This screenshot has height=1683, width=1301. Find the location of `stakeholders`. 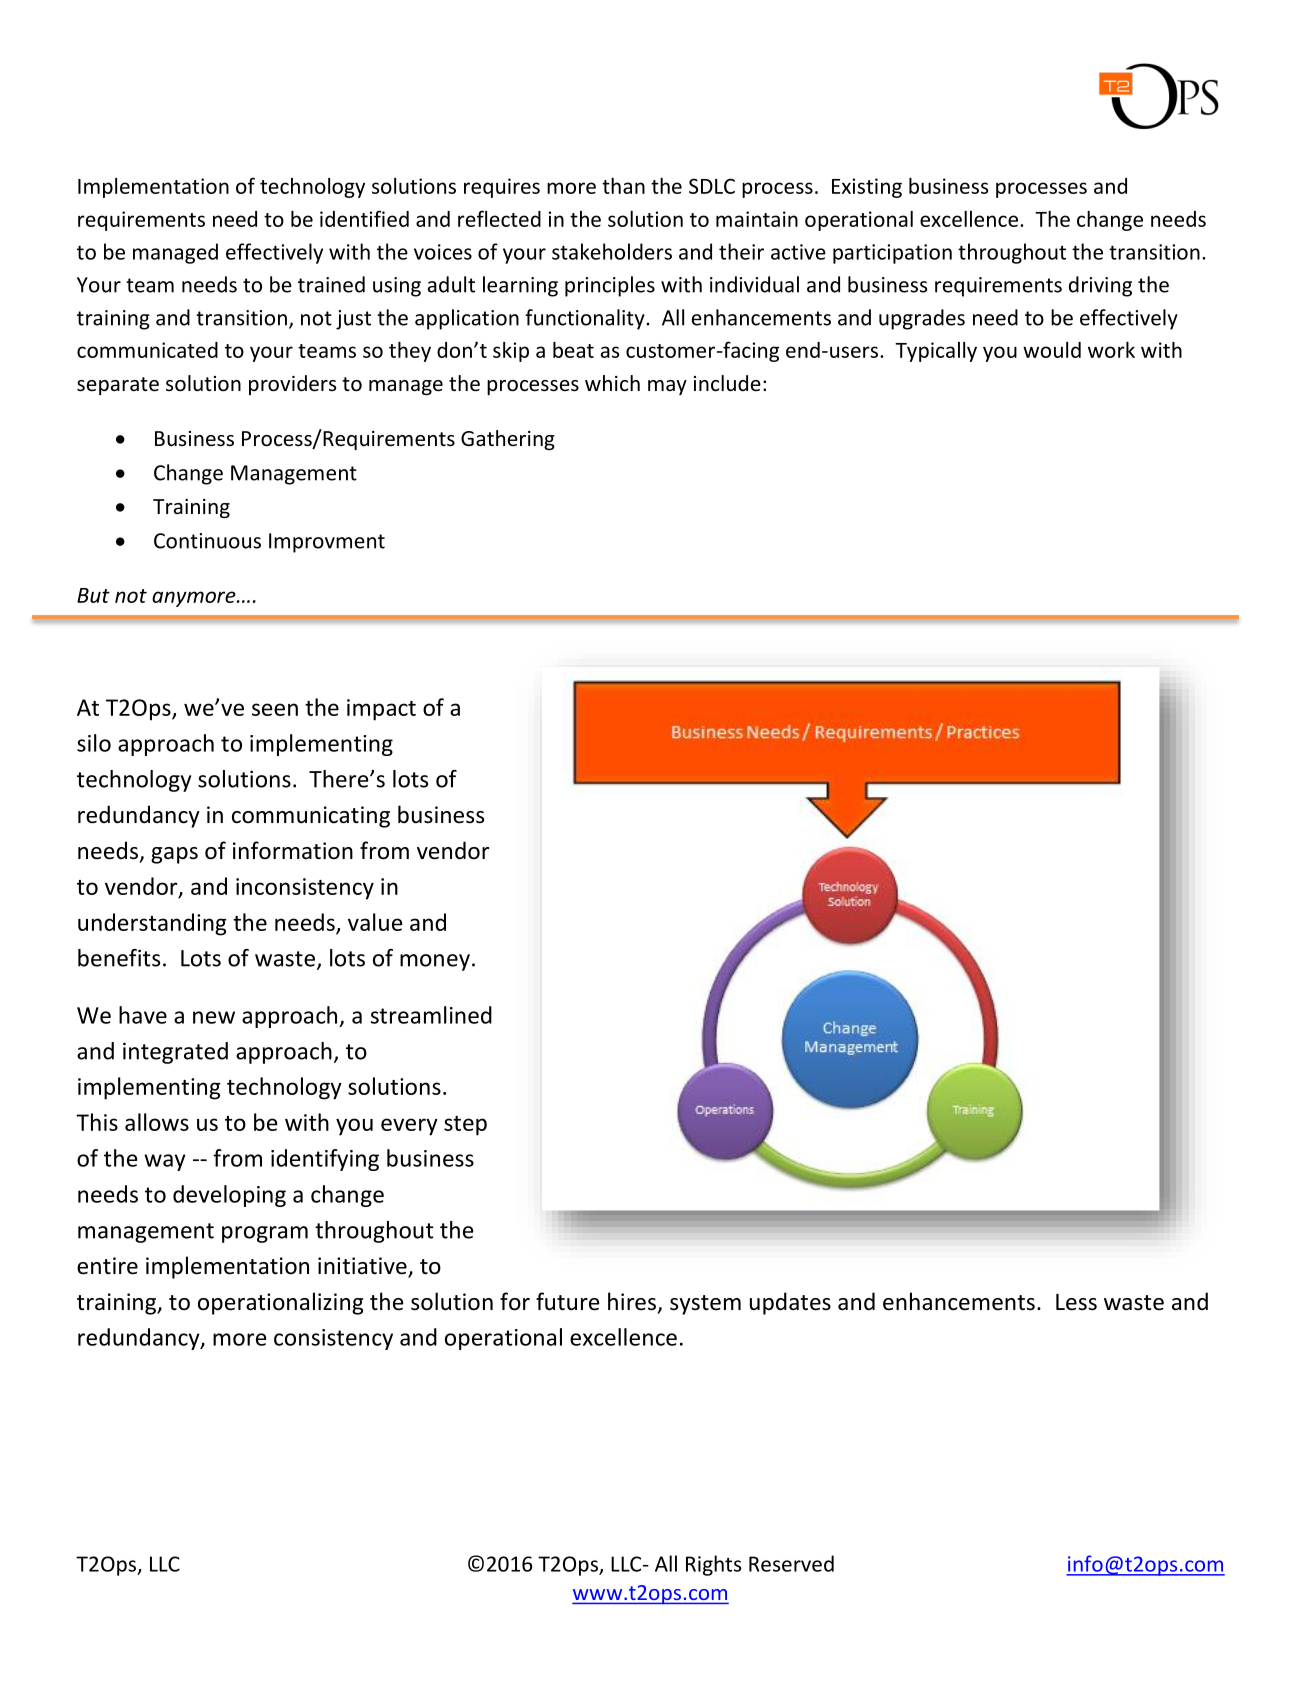

stakeholders is located at coordinates (612, 251).
